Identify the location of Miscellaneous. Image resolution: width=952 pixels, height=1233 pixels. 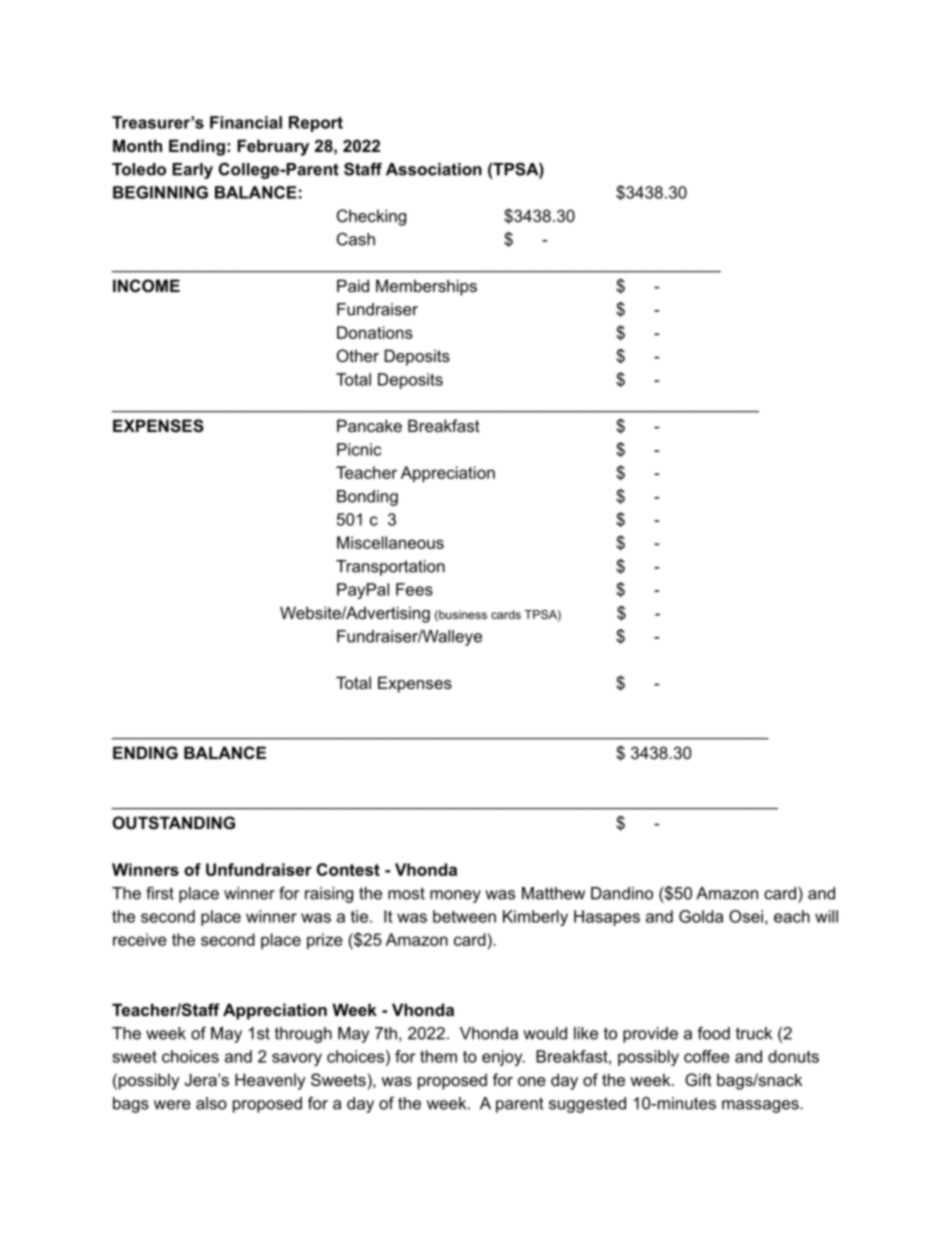
(390, 542).
